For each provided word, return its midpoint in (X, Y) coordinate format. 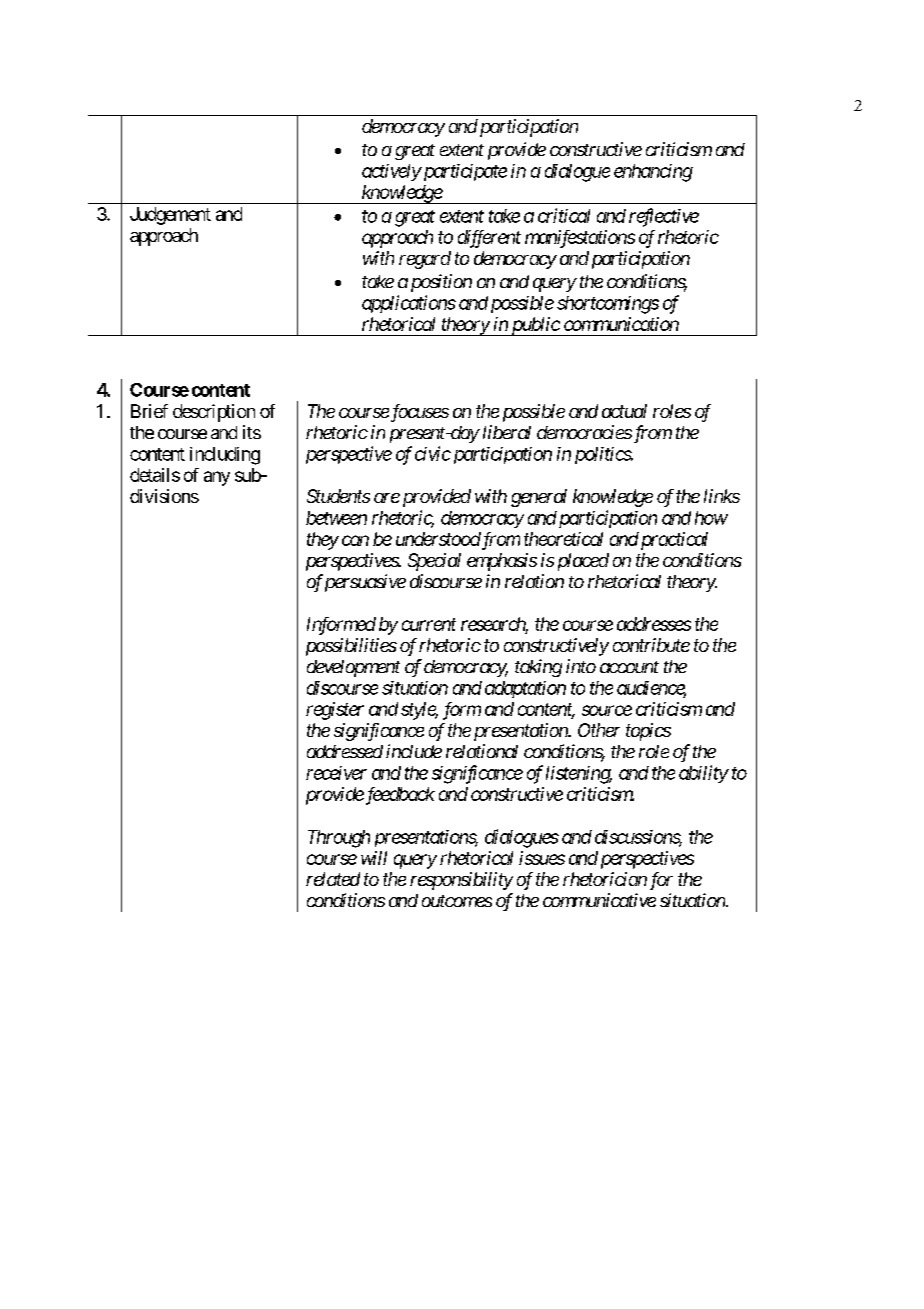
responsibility (461, 881)
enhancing (653, 173)
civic (433, 453)
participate (463, 172)
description (214, 413)
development (353, 668)
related (333, 879)
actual (624, 411)
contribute (651, 645)
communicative (599, 900)
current (429, 624)
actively (391, 172)
